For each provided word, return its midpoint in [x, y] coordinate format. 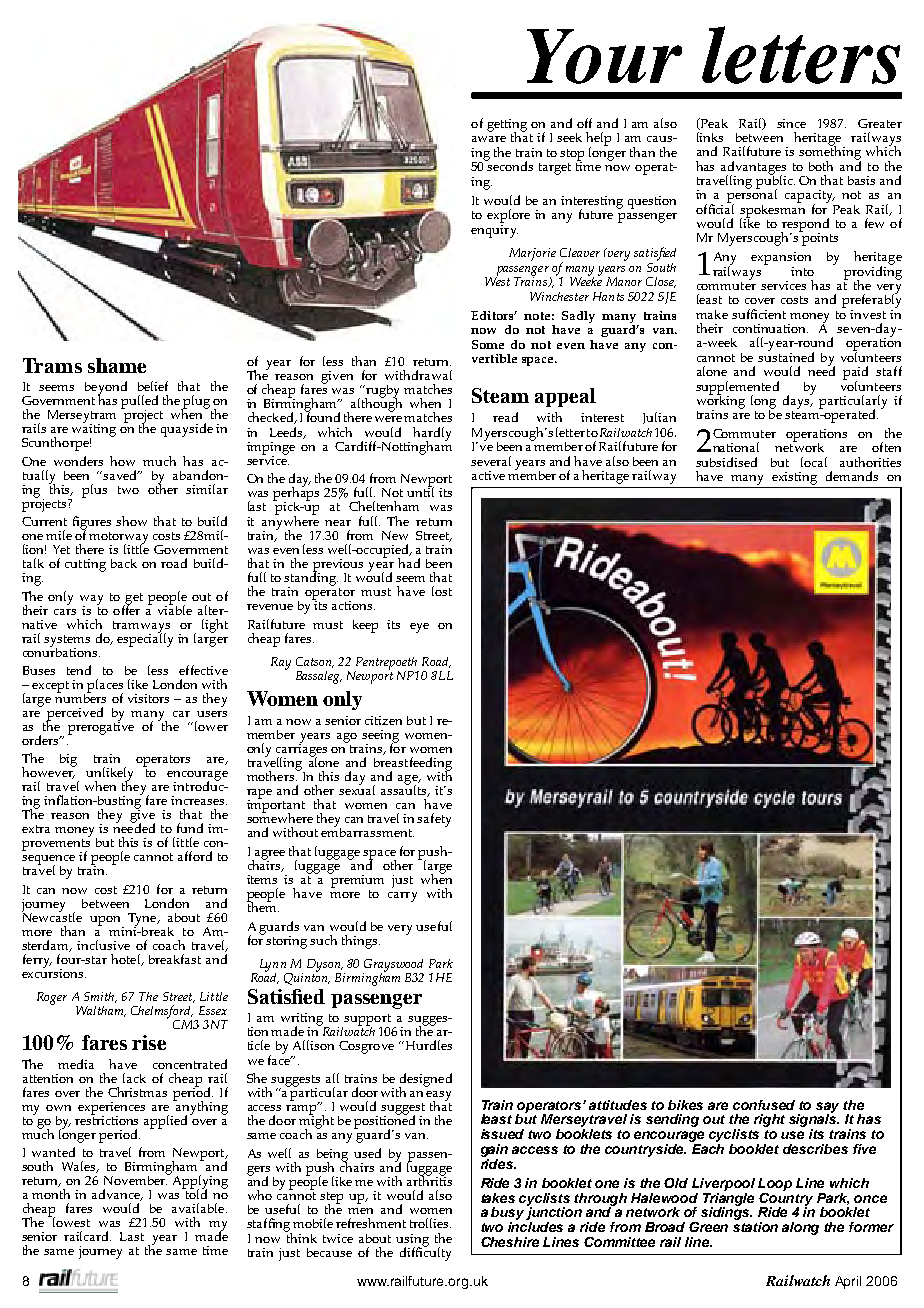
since [791, 123]
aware [489, 139]
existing [794, 478]
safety [434, 820]
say [827, 1108]
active [488, 475]
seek [569, 137]
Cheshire [510, 1242]
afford [195, 856]
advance [117, 1195]
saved [121, 475]
